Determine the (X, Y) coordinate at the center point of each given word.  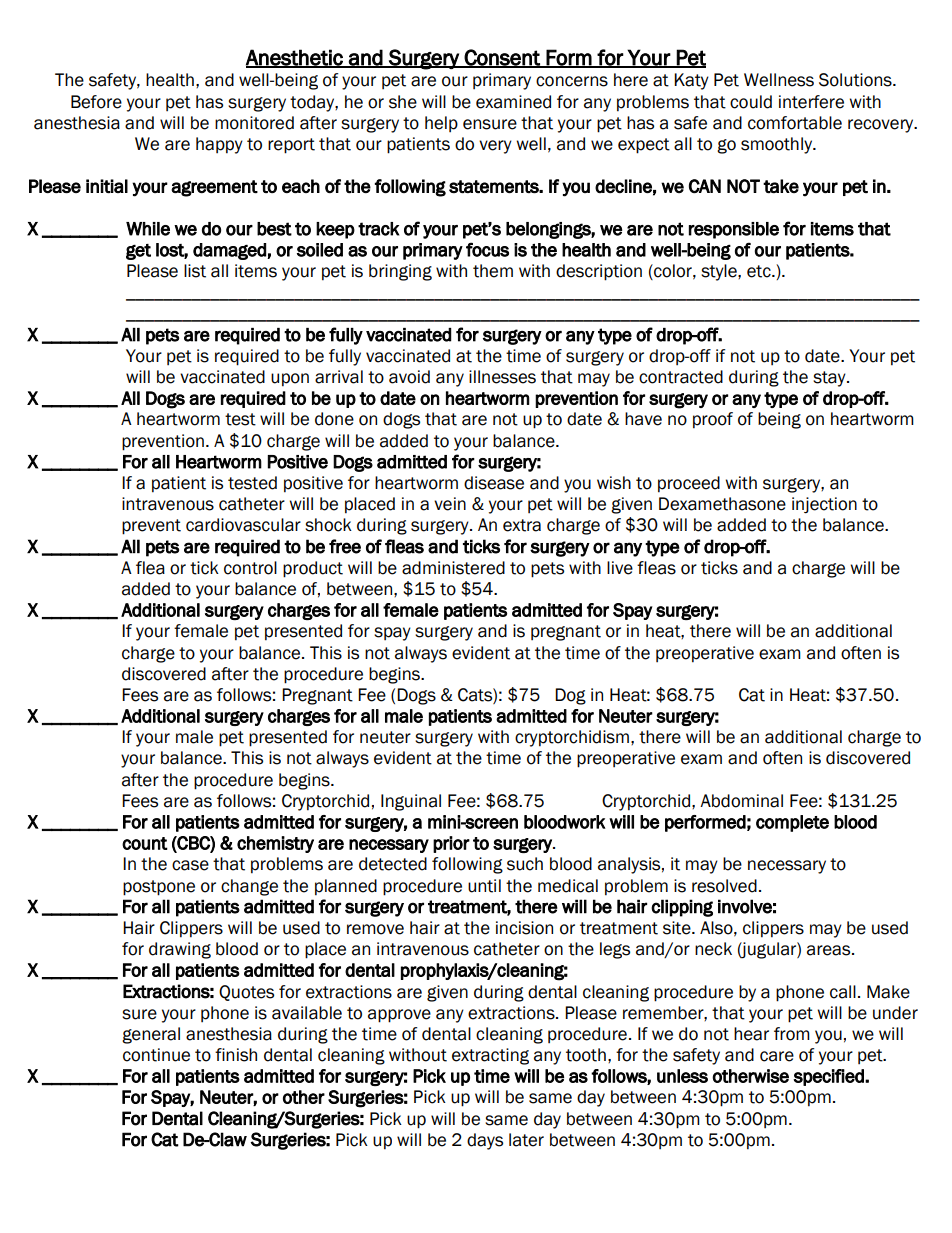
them (493, 271)
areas (830, 950)
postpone (159, 888)
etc (760, 271)
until (484, 886)
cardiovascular (243, 525)
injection (824, 505)
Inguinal (411, 802)
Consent (502, 58)
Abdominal (741, 801)
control (250, 568)
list (195, 271)
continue (156, 1055)
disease (494, 483)
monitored (254, 123)
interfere (811, 102)
